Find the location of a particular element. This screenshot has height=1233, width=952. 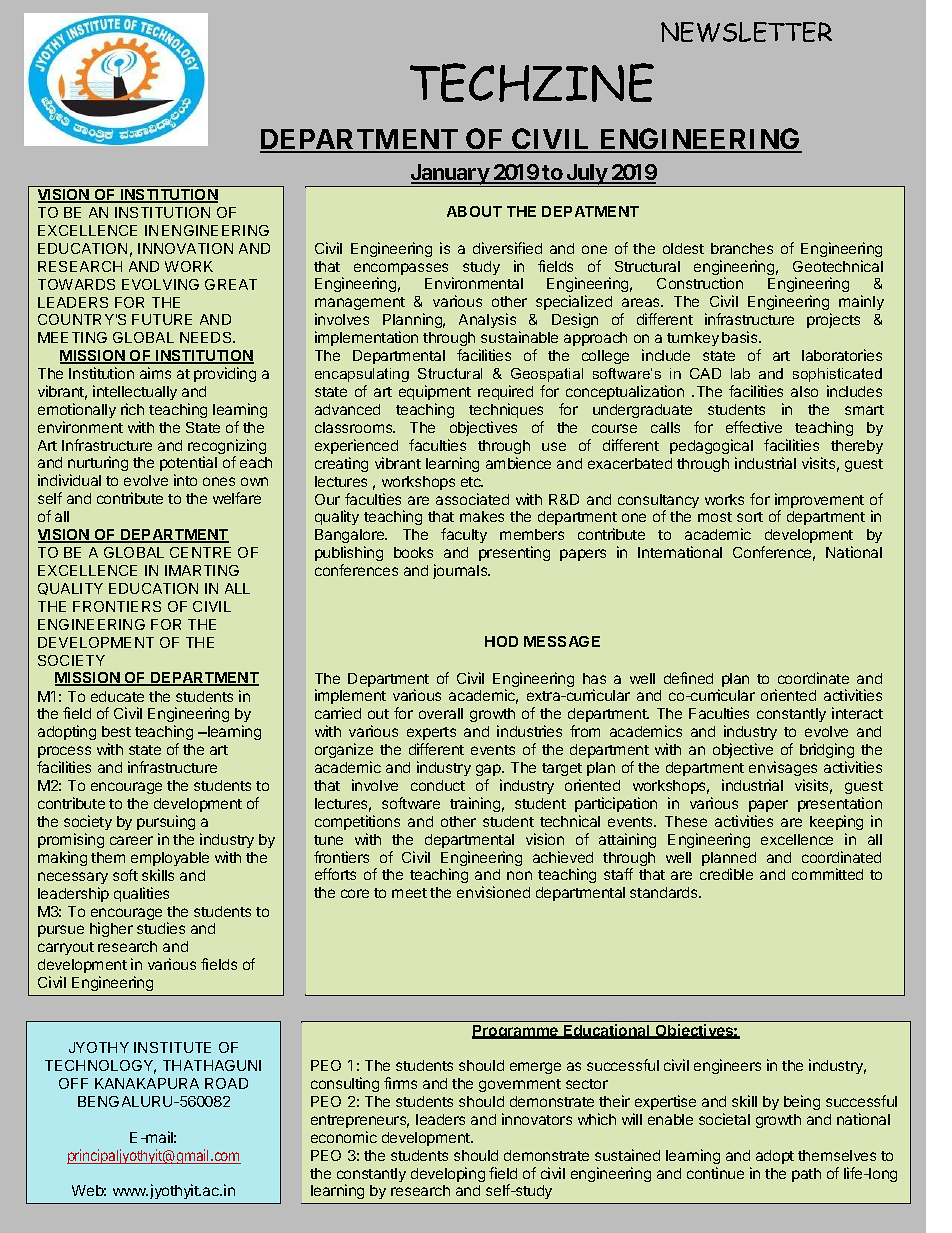

Analysis is located at coordinates (487, 320).
